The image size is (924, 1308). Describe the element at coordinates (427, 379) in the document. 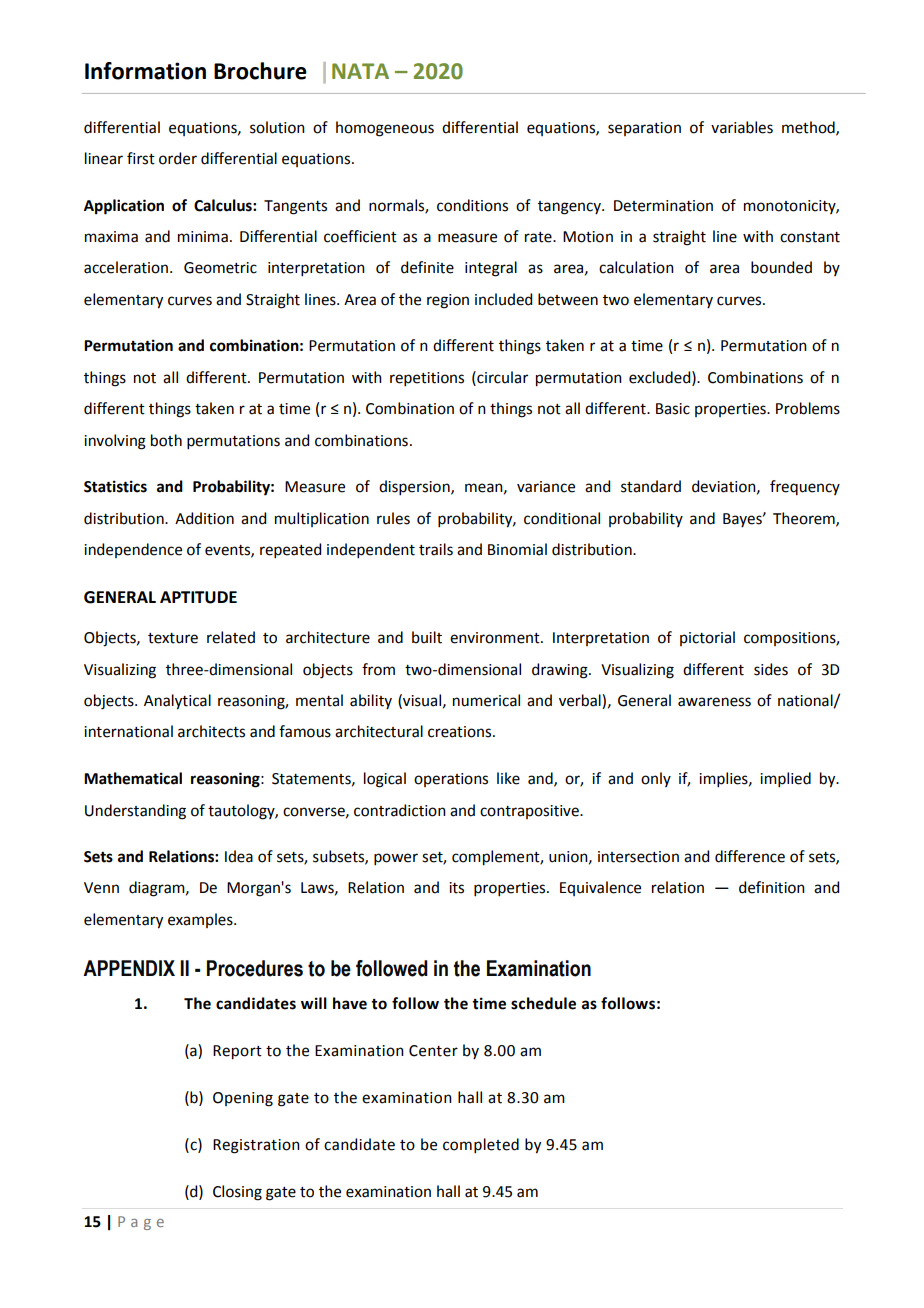

I see `repetitions` at that location.
